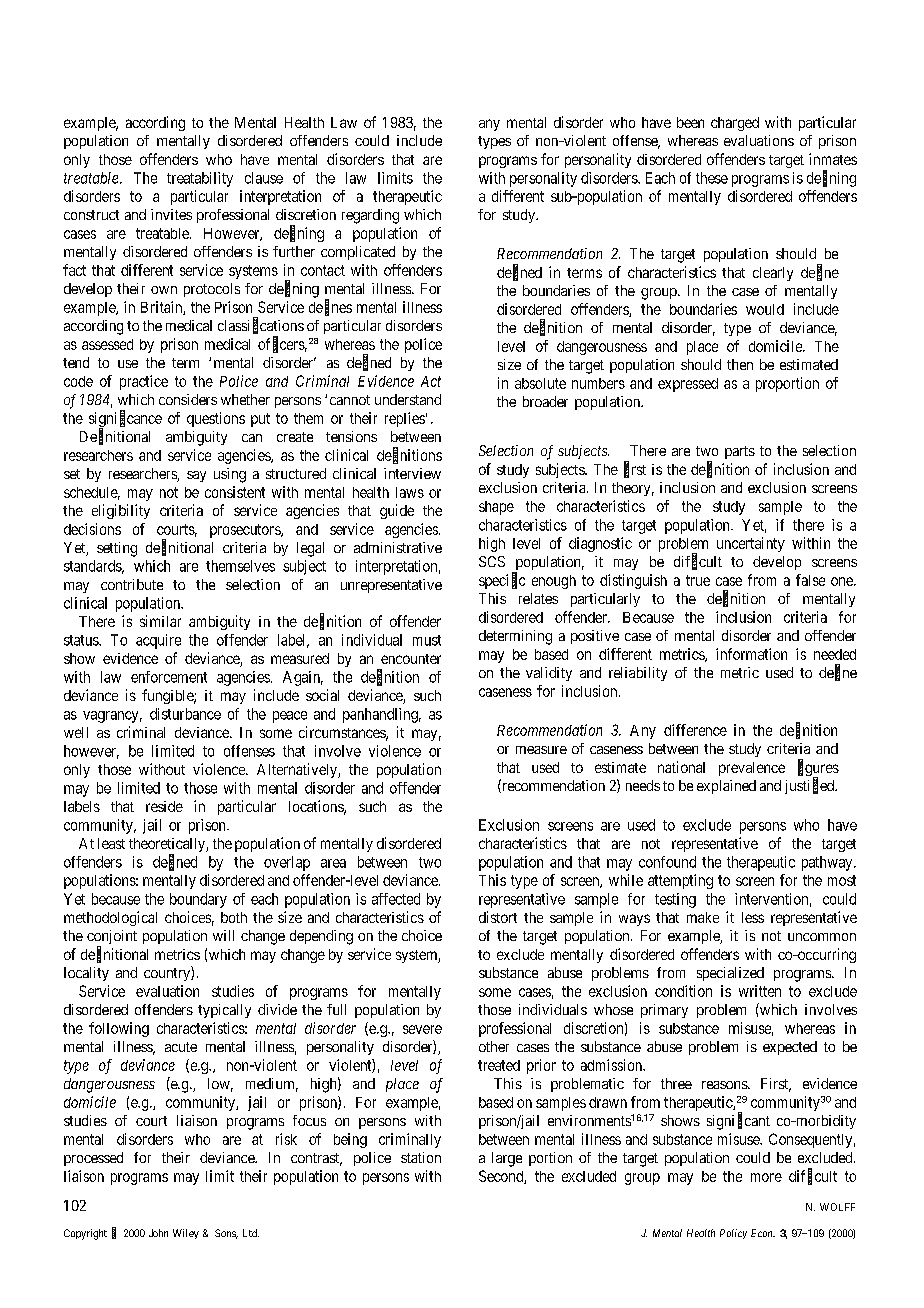  I want to click on invites, so click(171, 214).
